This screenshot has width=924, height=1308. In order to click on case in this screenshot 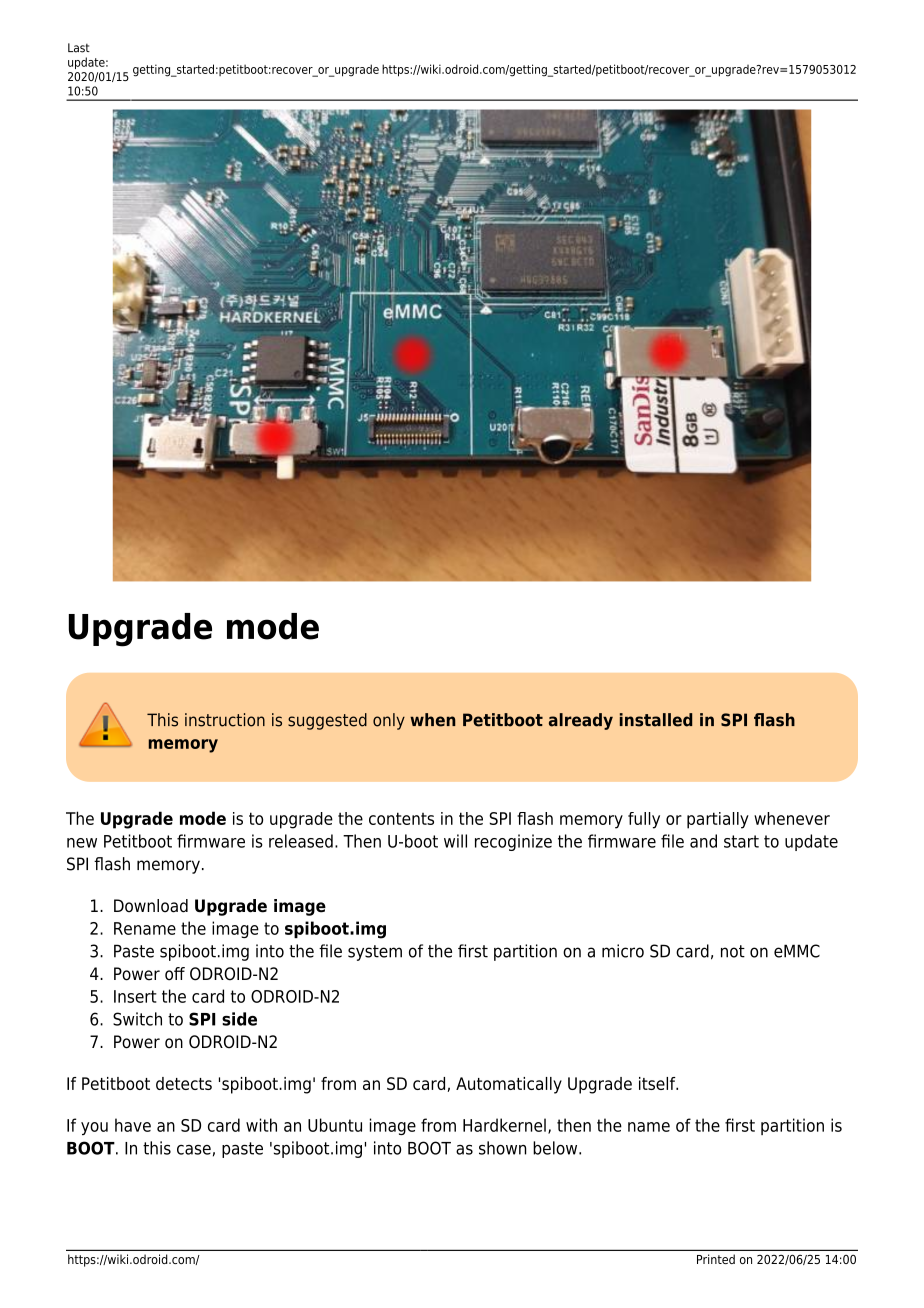, I will do `click(194, 1150)`.
